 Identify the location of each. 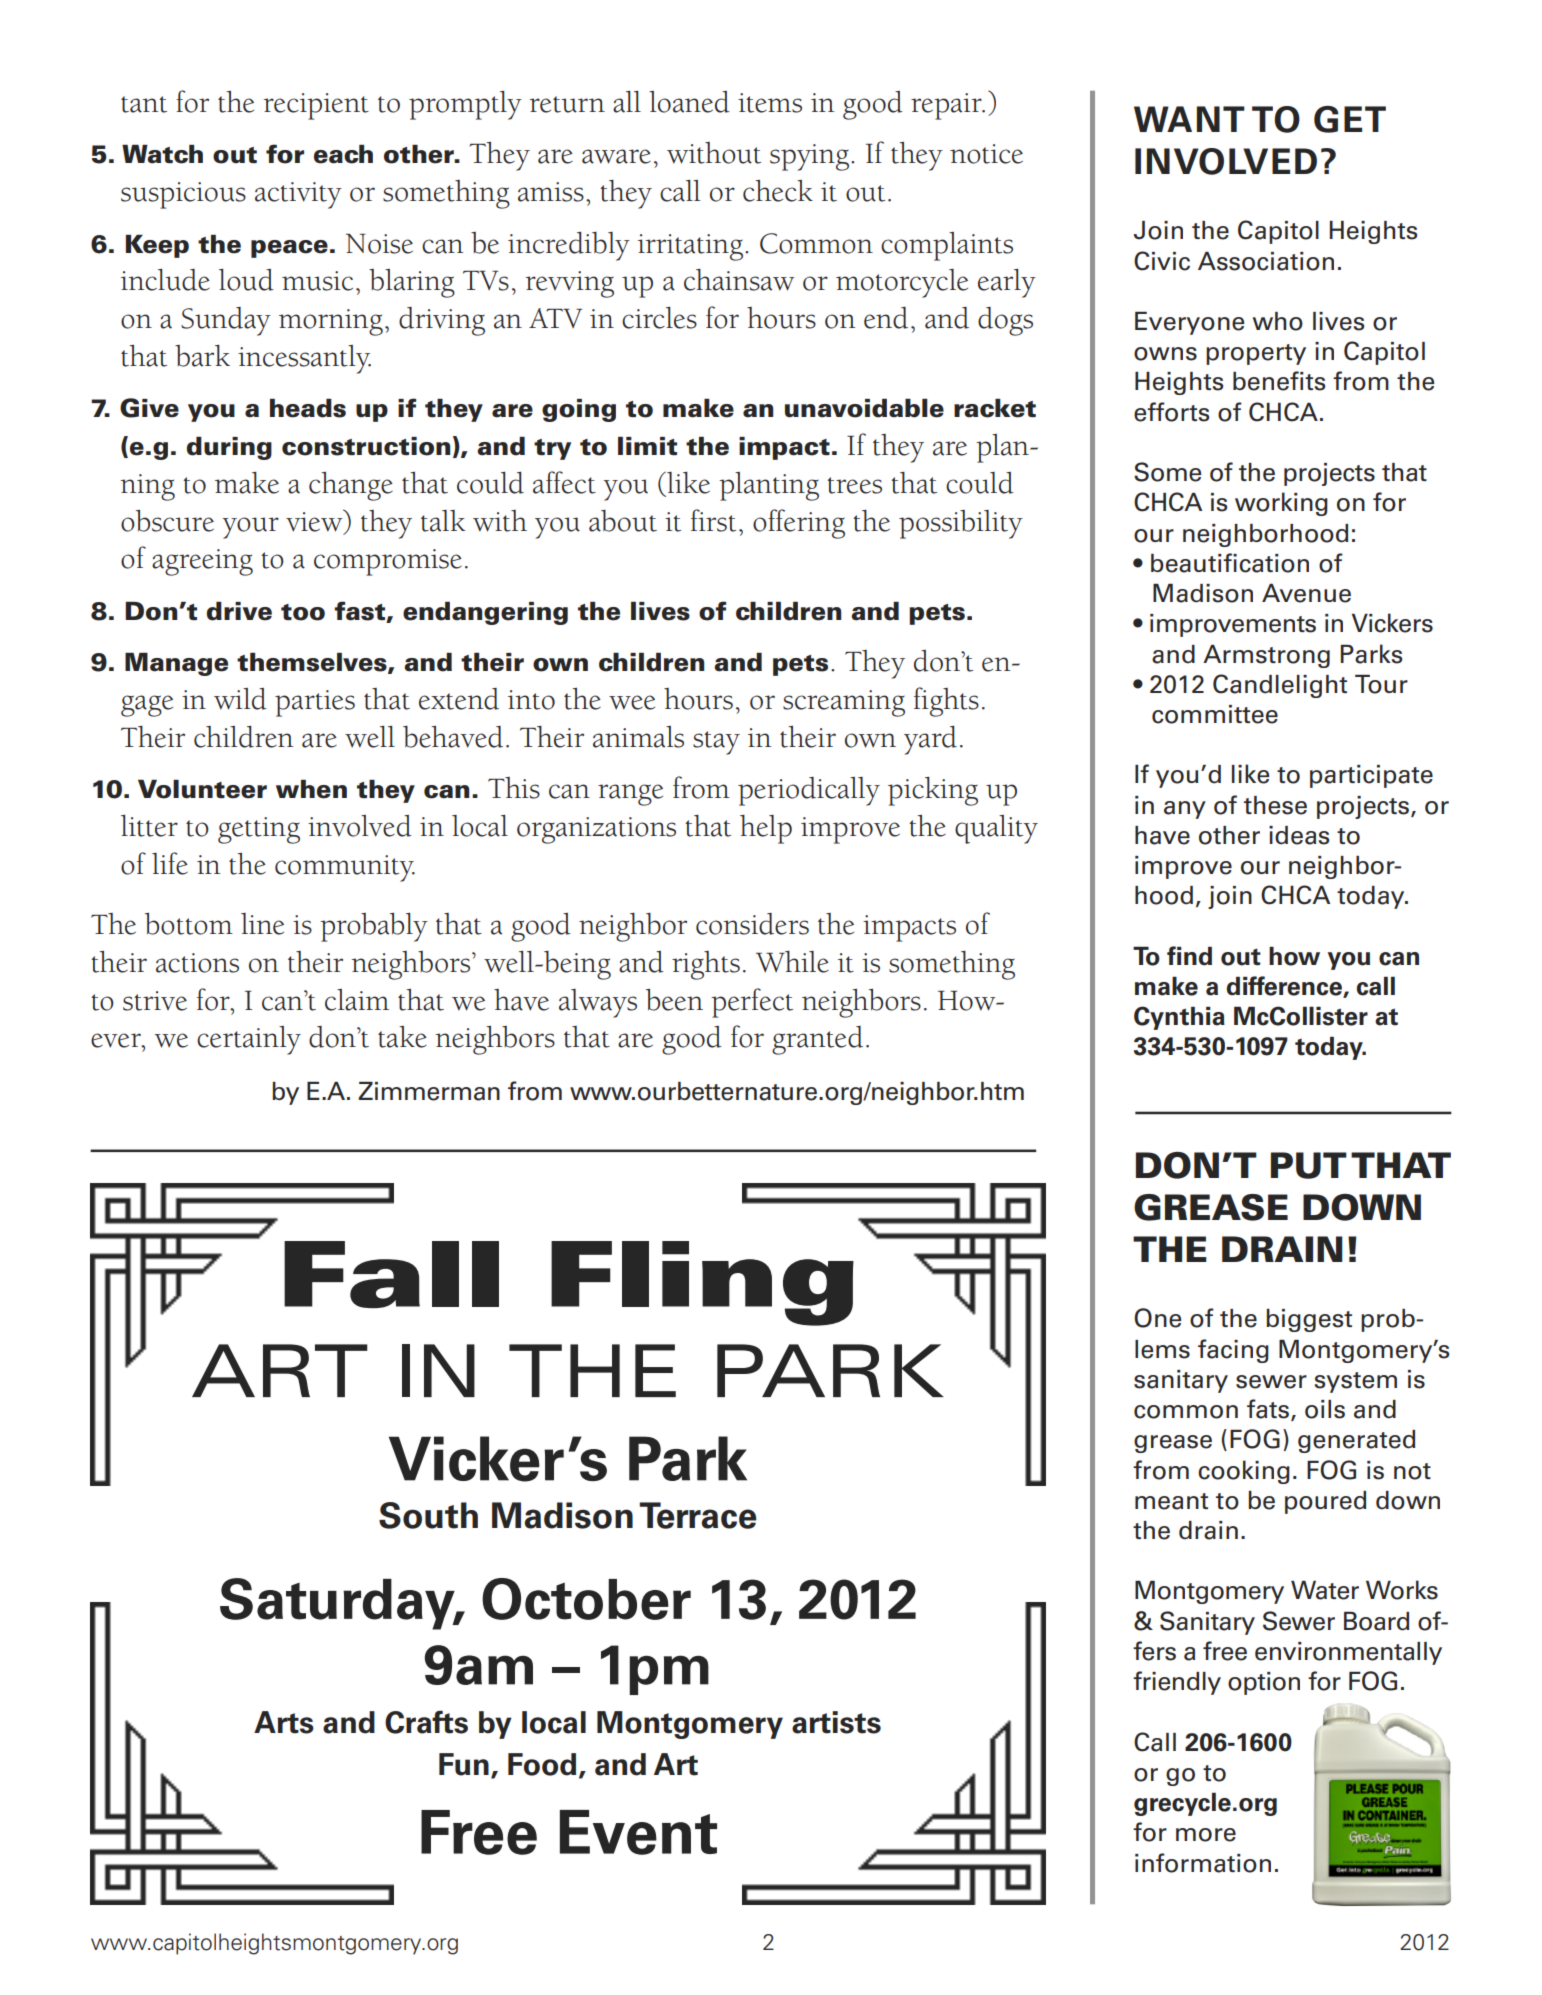
(343, 154).
